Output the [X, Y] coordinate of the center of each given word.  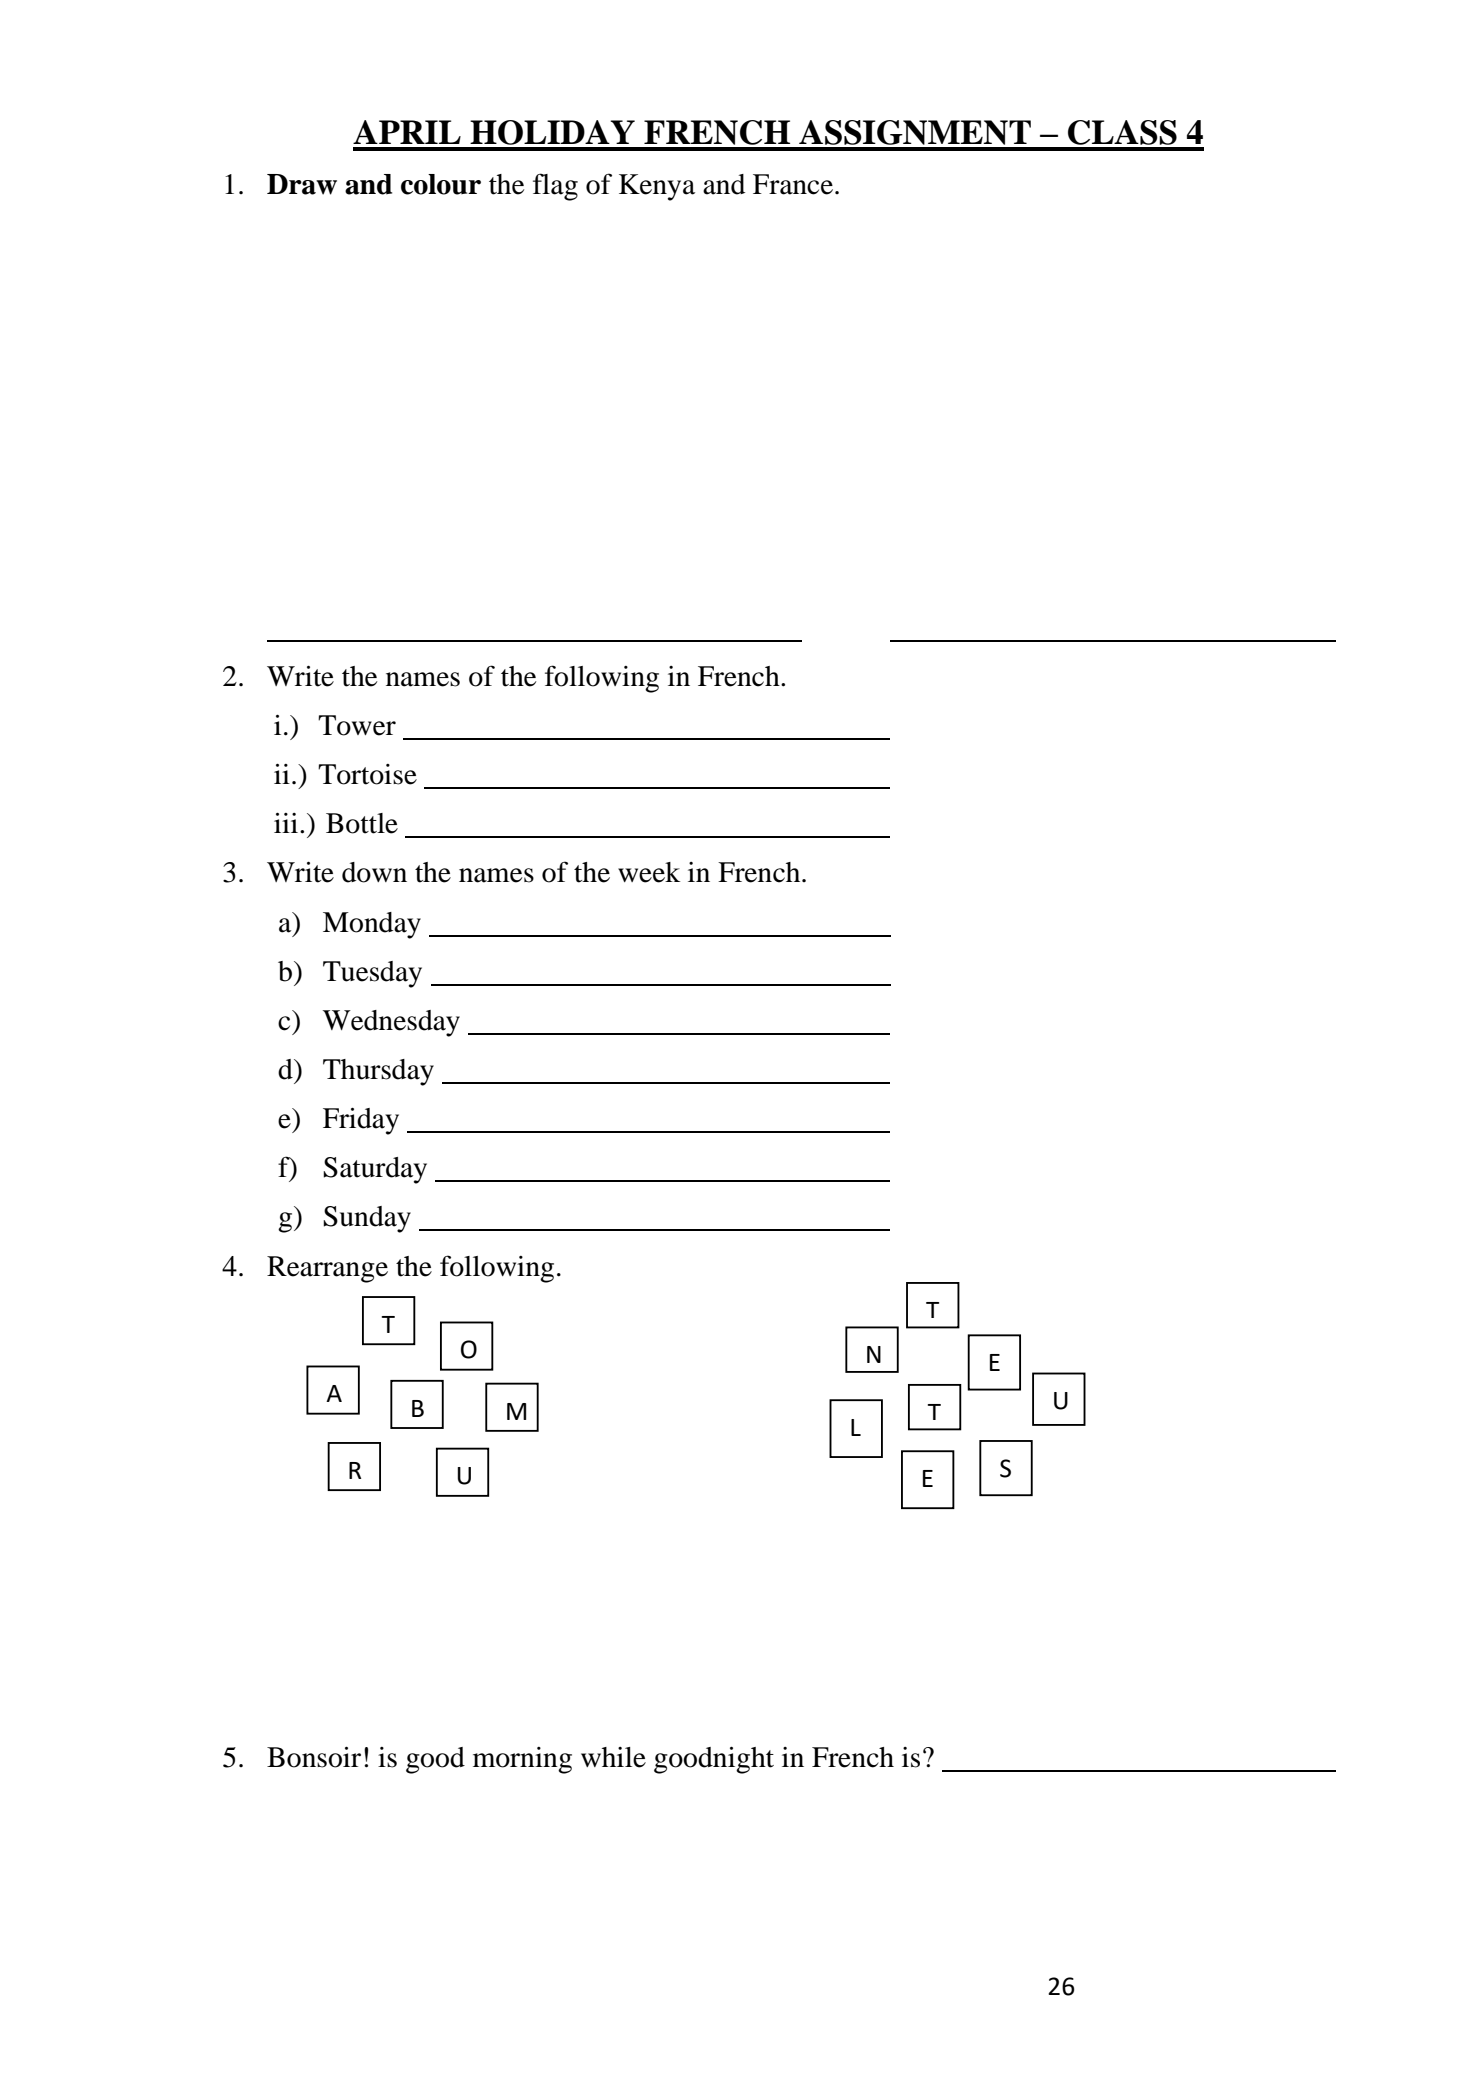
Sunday [367, 1219]
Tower [357, 725]
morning [522, 1760]
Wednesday [391, 1023]
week [649, 872]
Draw [302, 184]
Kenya [657, 187]
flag [555, 187]
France [794, 184]
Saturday [375, 1170]
